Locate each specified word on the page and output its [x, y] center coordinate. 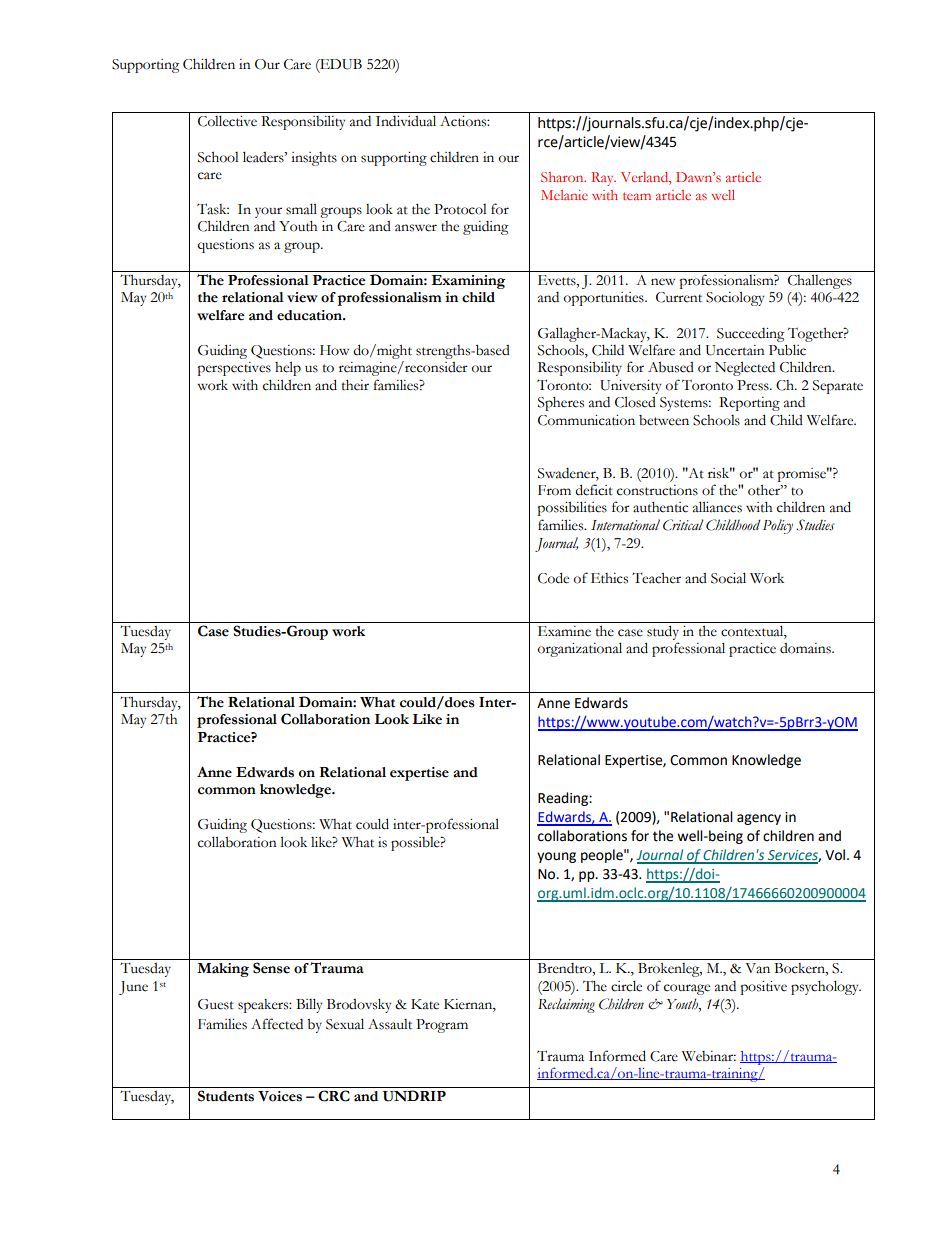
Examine [564, 631]
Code [553, 578]
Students [226, 1096]
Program [442, 1026]
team [637, 196]
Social [728, 578]
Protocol [460, 209]
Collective [227, 121]
